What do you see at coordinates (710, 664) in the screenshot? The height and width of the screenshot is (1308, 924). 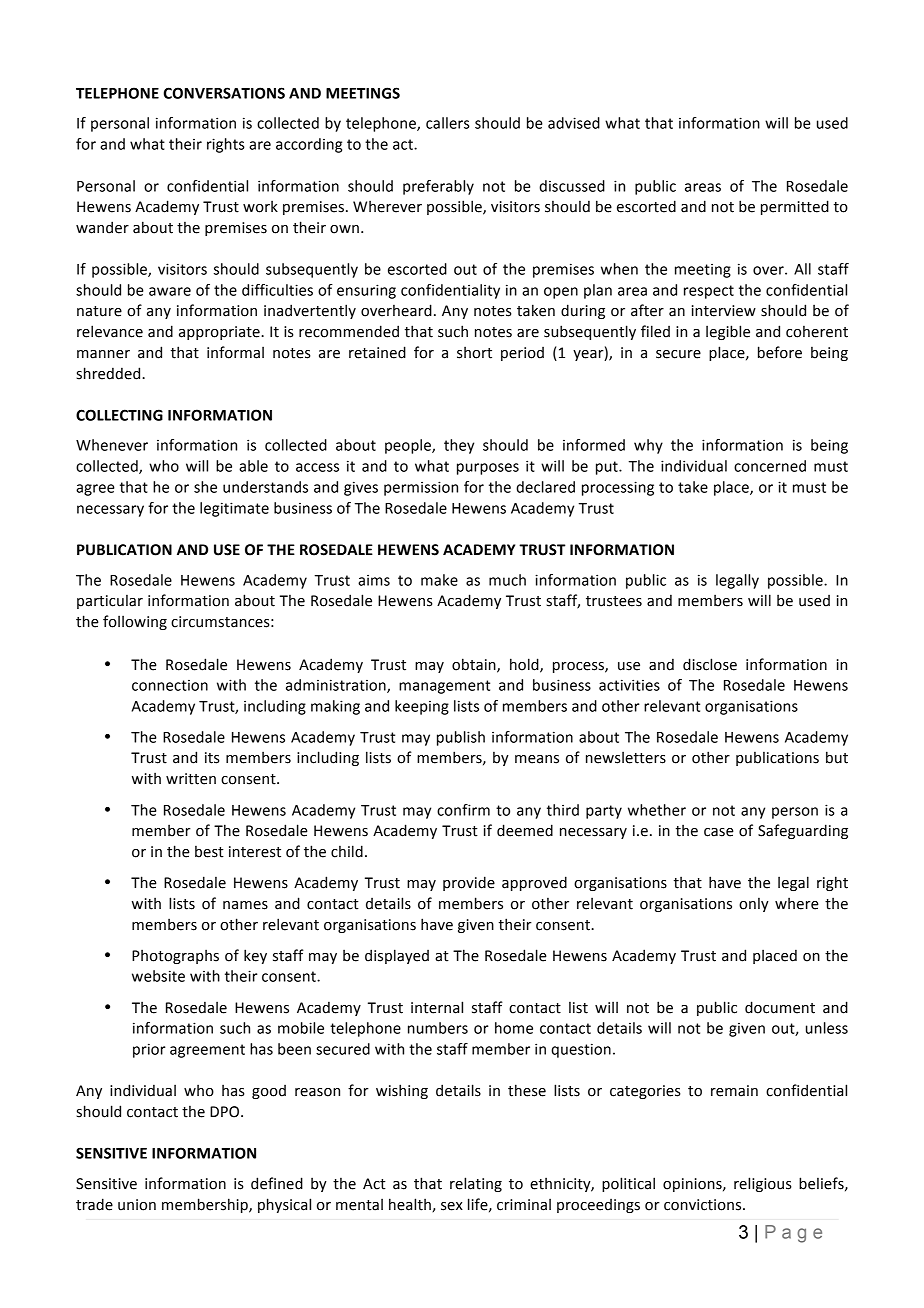 I see `disclose` at bounding box center [710, 664].
